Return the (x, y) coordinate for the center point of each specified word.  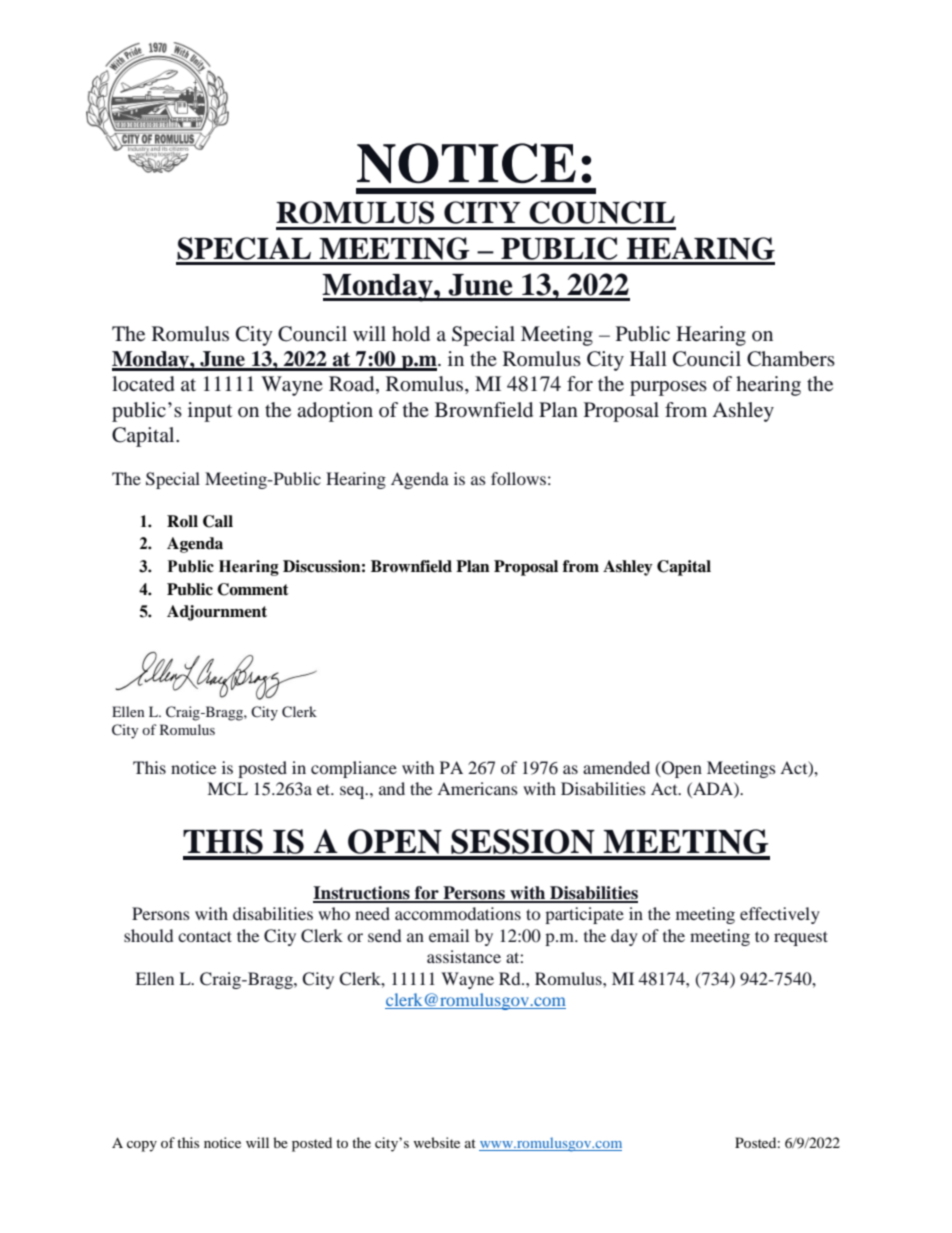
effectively (780, 915)
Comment (253, 589)
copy (142, 1146)
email (449, 935)
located (143, 384)
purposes (668, 388)
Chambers (791, 359)
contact (205, 936)
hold (411, 333)
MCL (227, 789)
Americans (477, 788)
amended (616, 767)
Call (218, 521)
